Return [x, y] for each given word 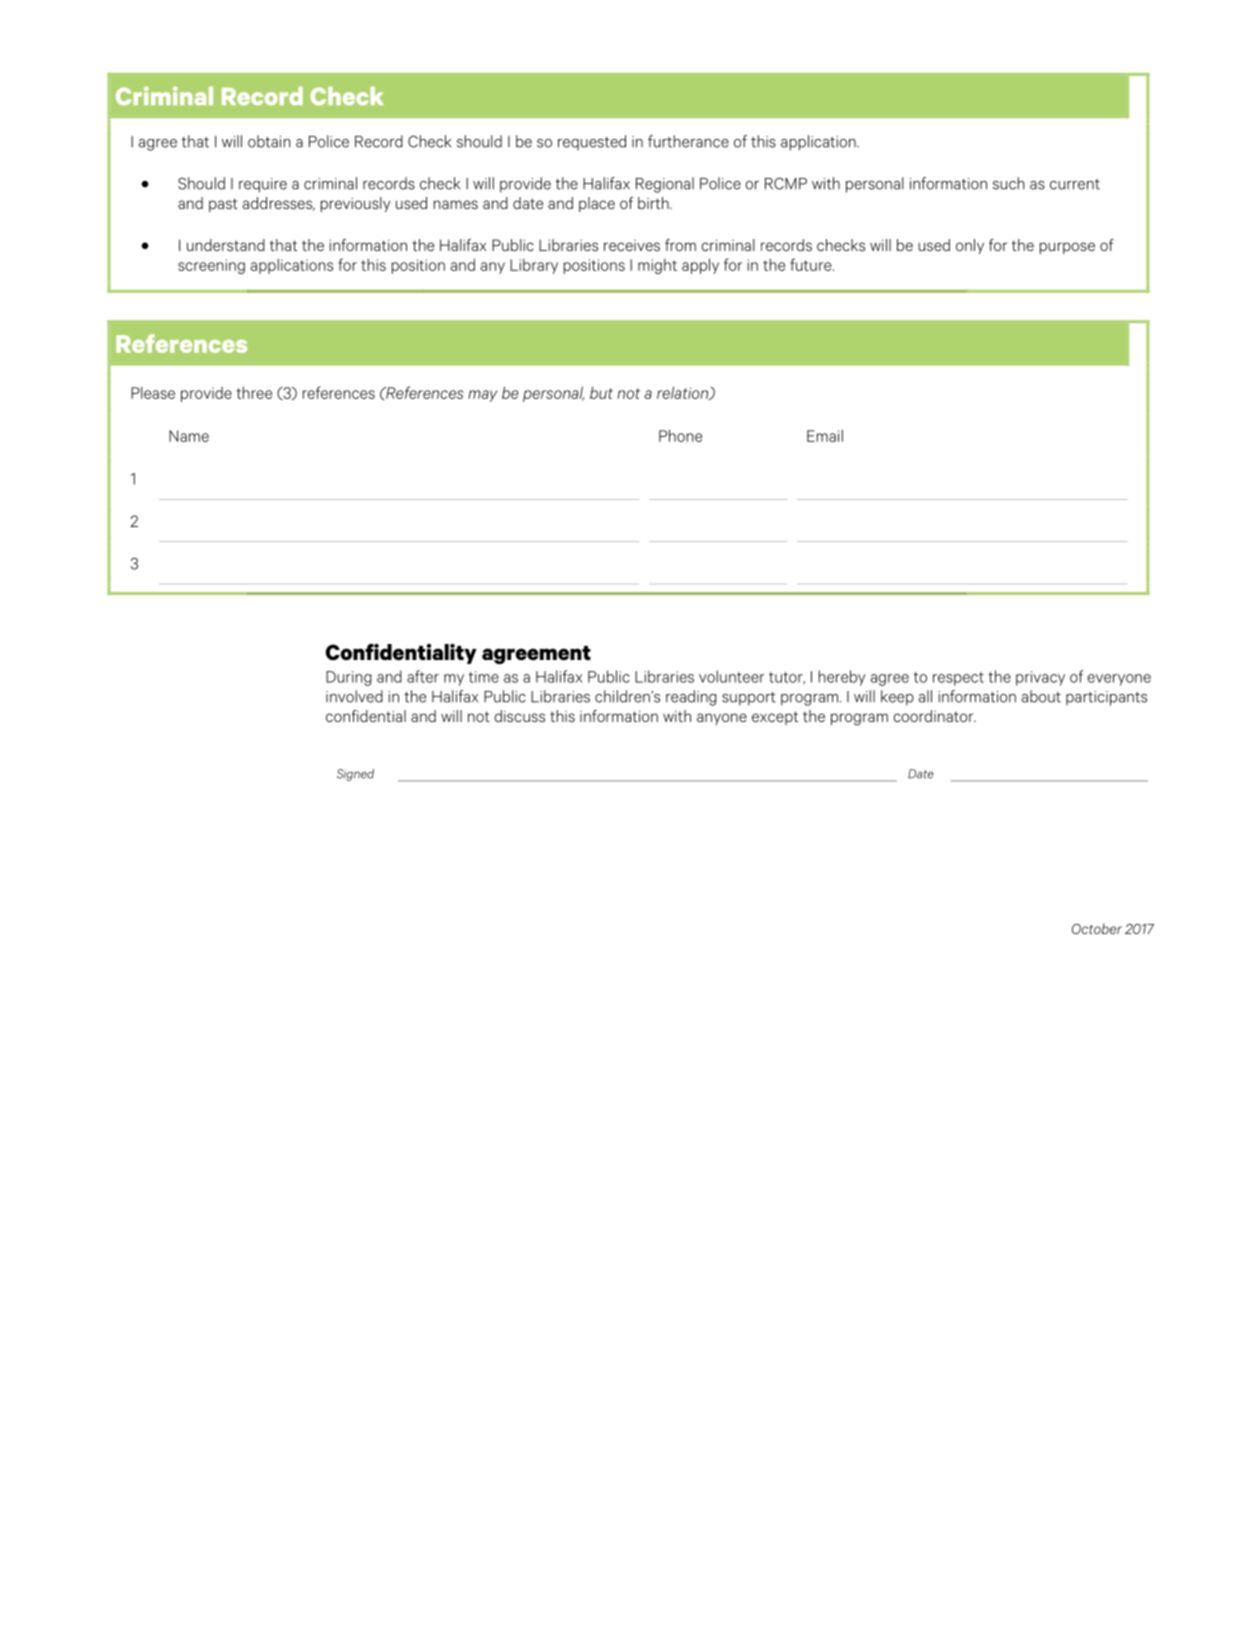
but [601, 392]
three [254, 392]
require [263, 185]
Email [825, 435]
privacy [1040, 678]
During [349, 678]
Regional [665, 185]
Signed [355, 775]
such [1009, 183]
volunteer [731, 676]
